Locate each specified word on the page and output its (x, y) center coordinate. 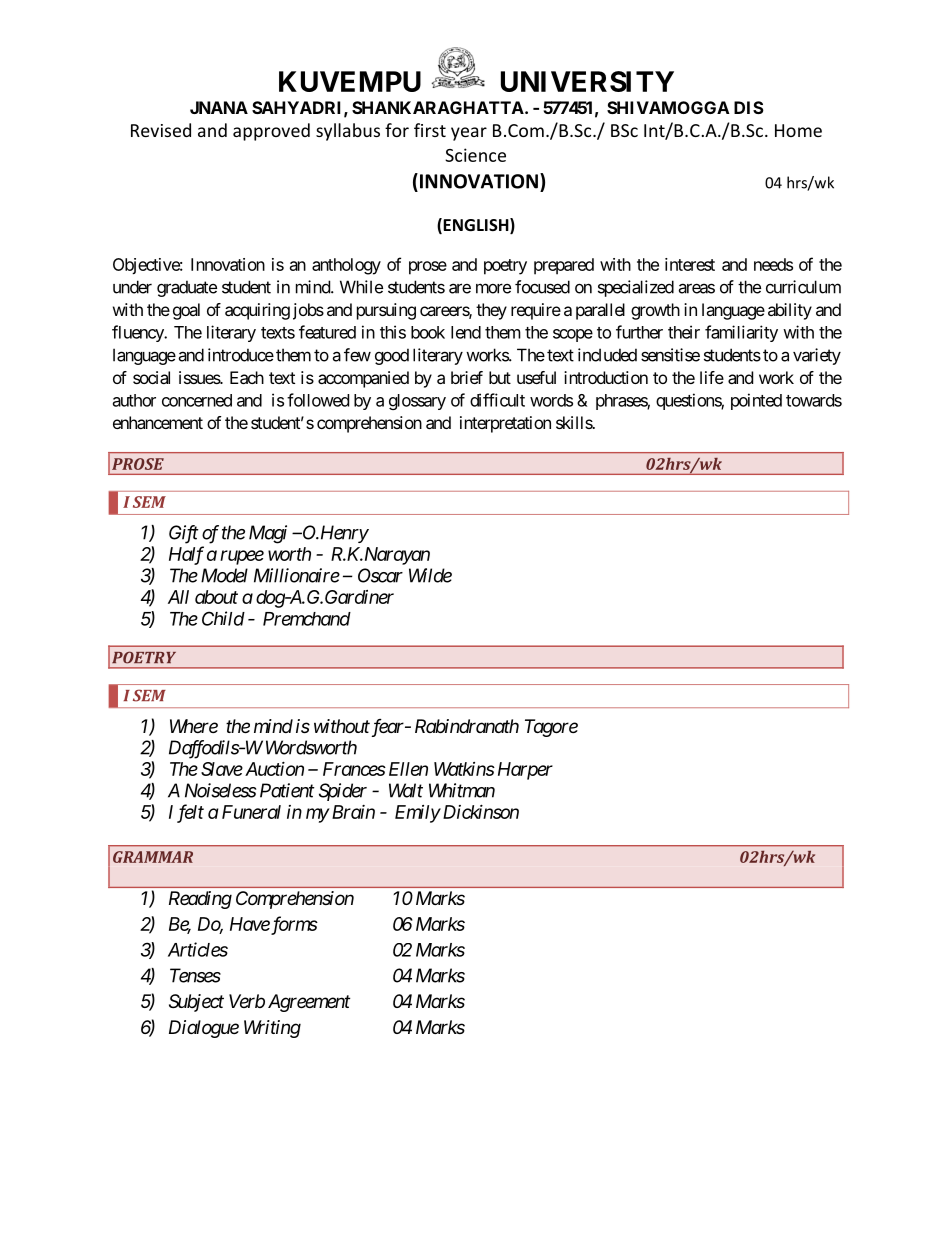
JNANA (219, 107)
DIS (749, 107)
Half (186, 555)
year (469, 134)
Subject (196, 1003)
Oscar (380, 575)
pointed (756, 401)
